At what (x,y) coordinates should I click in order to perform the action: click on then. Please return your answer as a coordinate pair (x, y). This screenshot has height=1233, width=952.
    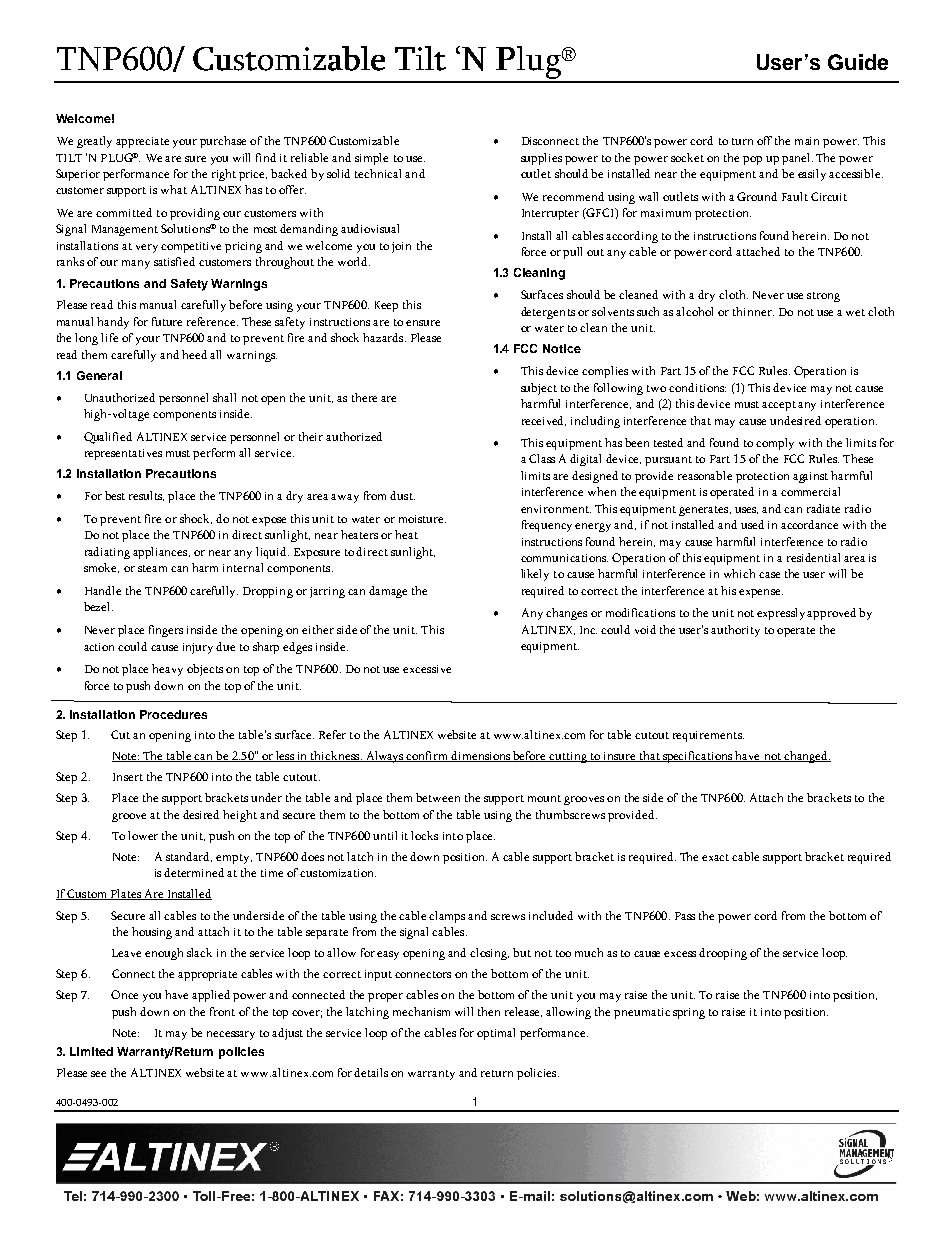
    Looking at the image, I should click on (489, 1011).
